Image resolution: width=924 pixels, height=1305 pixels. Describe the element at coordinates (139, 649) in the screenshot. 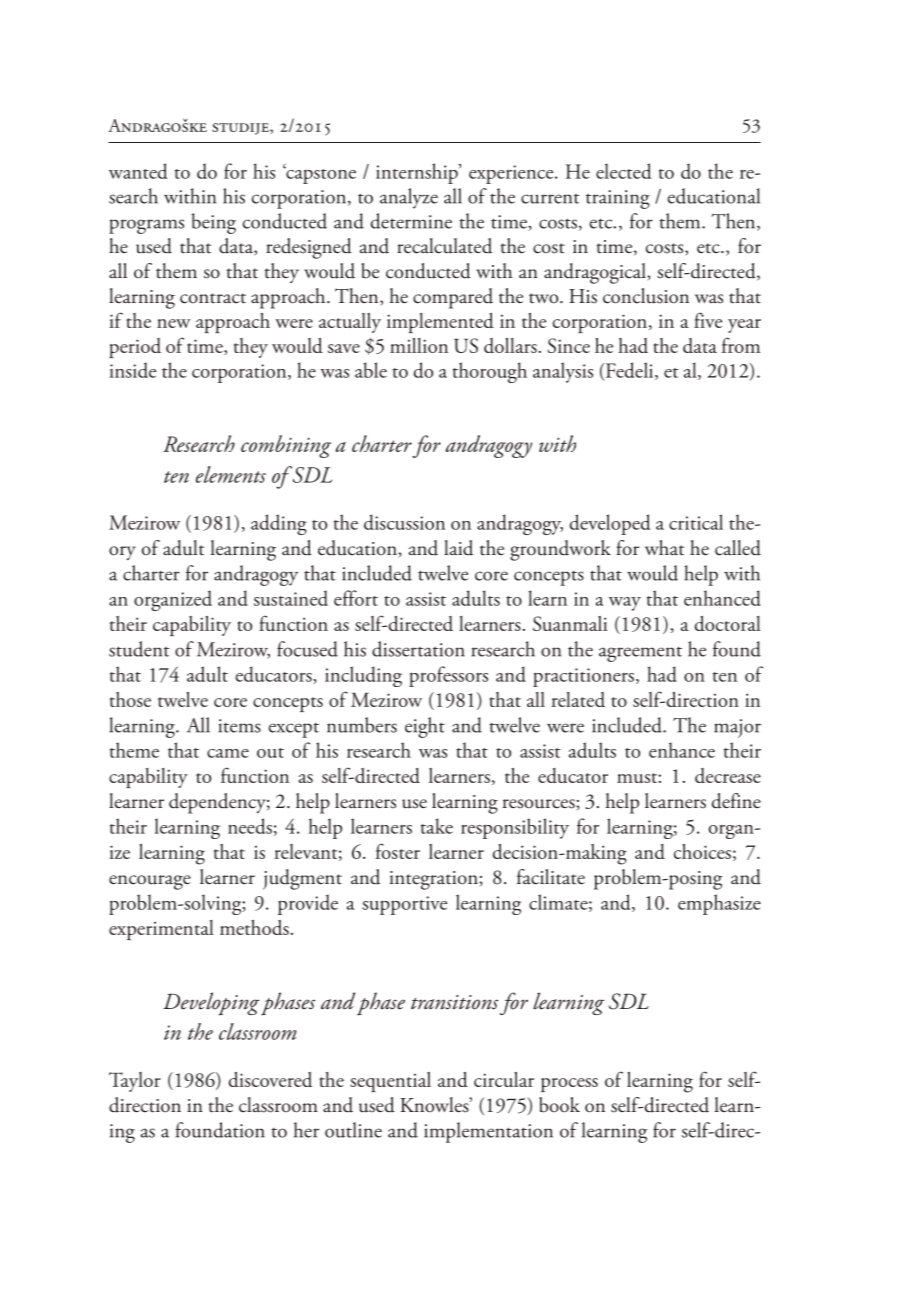

I see `student` at that location.
